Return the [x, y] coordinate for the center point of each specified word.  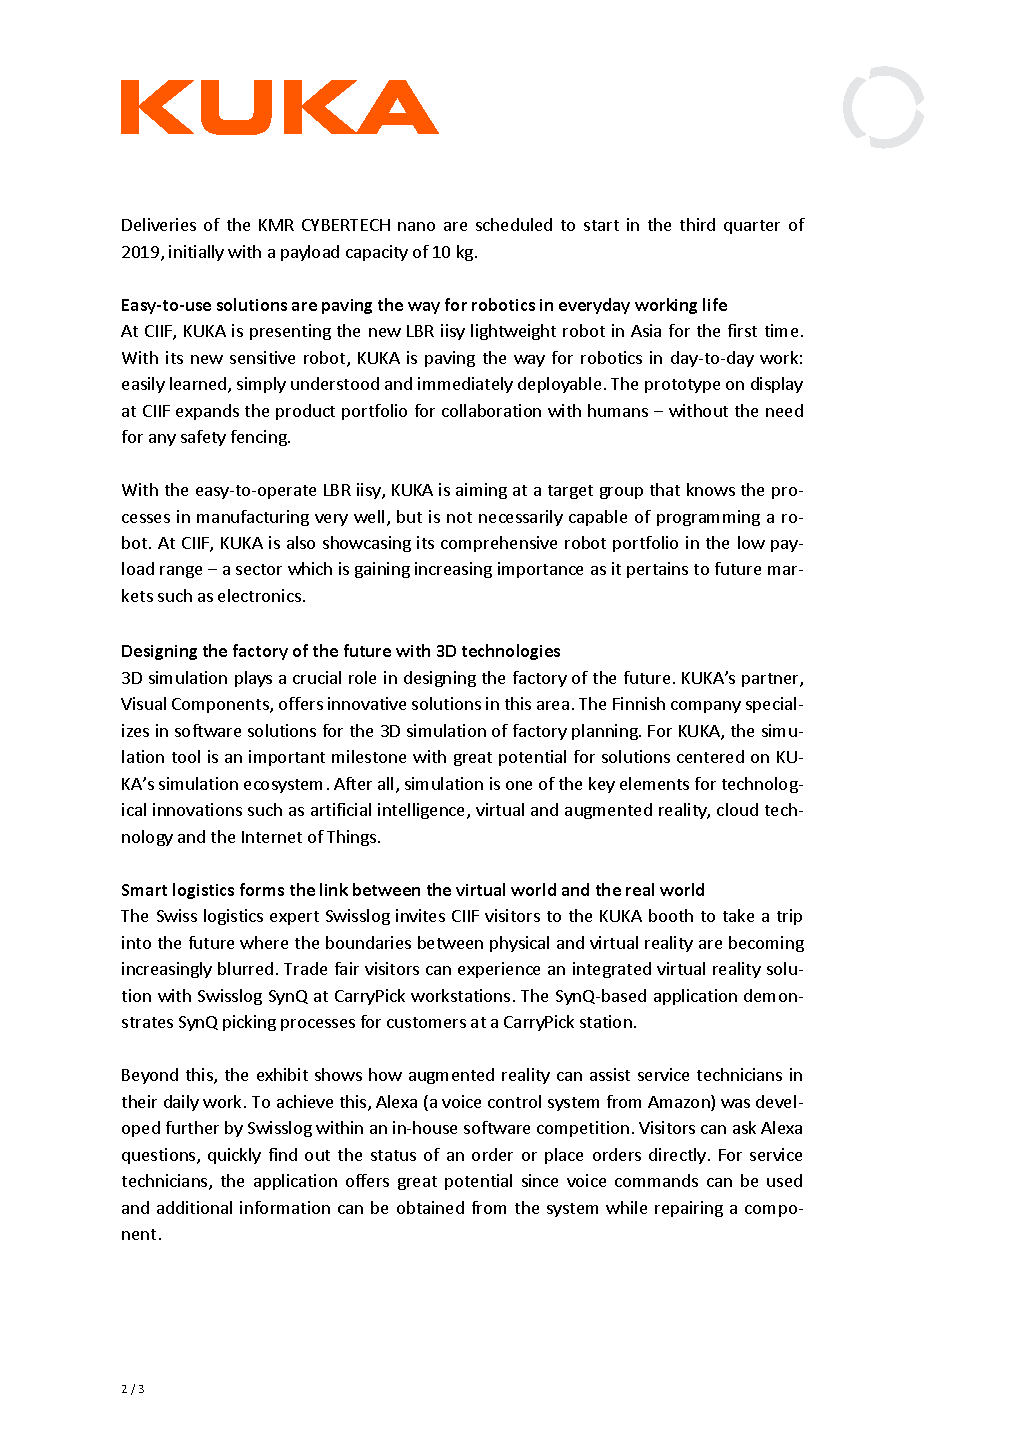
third [697, 224]
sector [259, 569]
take [738, 915]
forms [262, 889]
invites [420, 915]
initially [196, 253]
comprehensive [499, 544]
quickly [234, 1156]
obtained [430, 1207]
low [751, 542]
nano [416, 226]
